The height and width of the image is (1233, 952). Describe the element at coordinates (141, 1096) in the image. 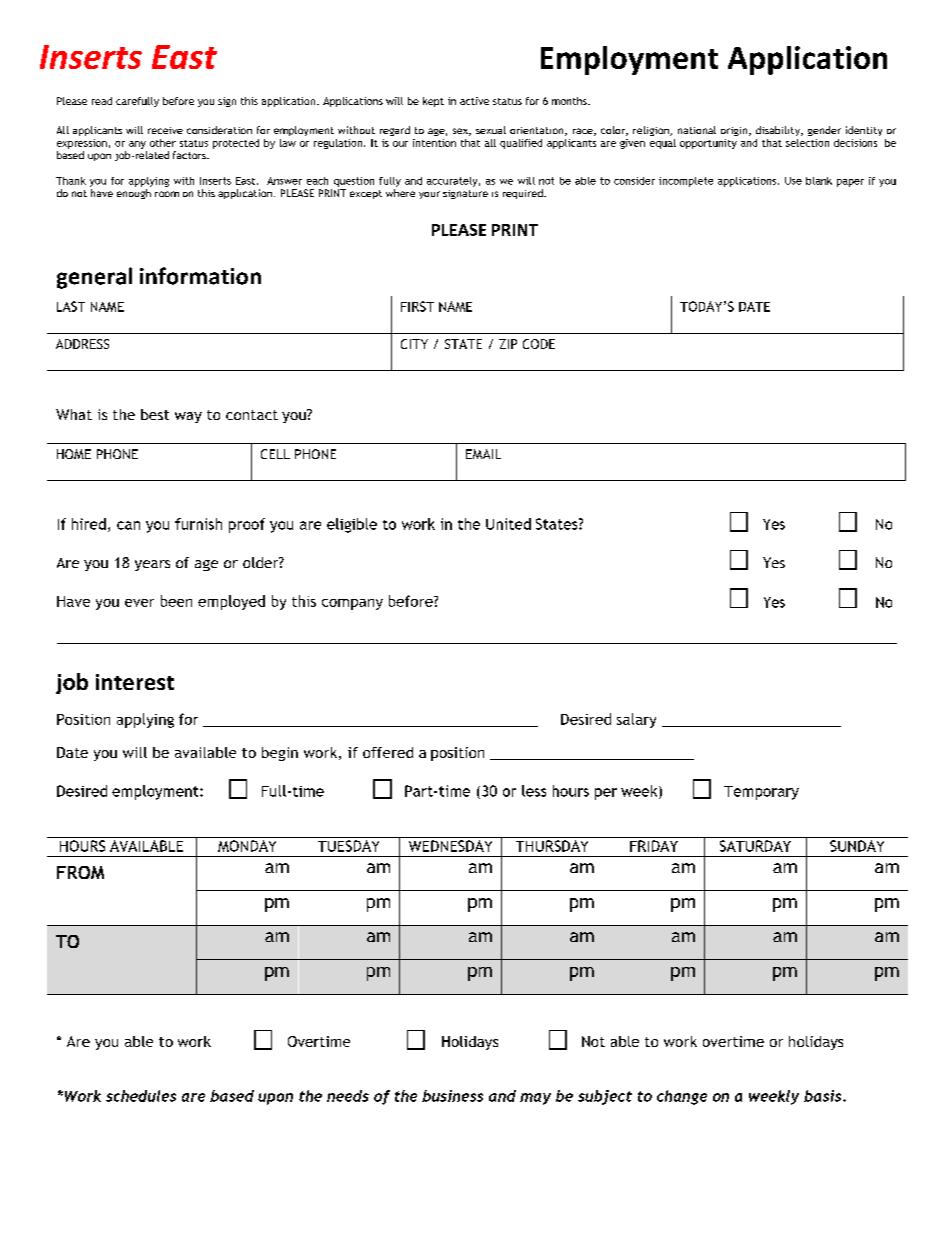

I see `schedules` at that location.
